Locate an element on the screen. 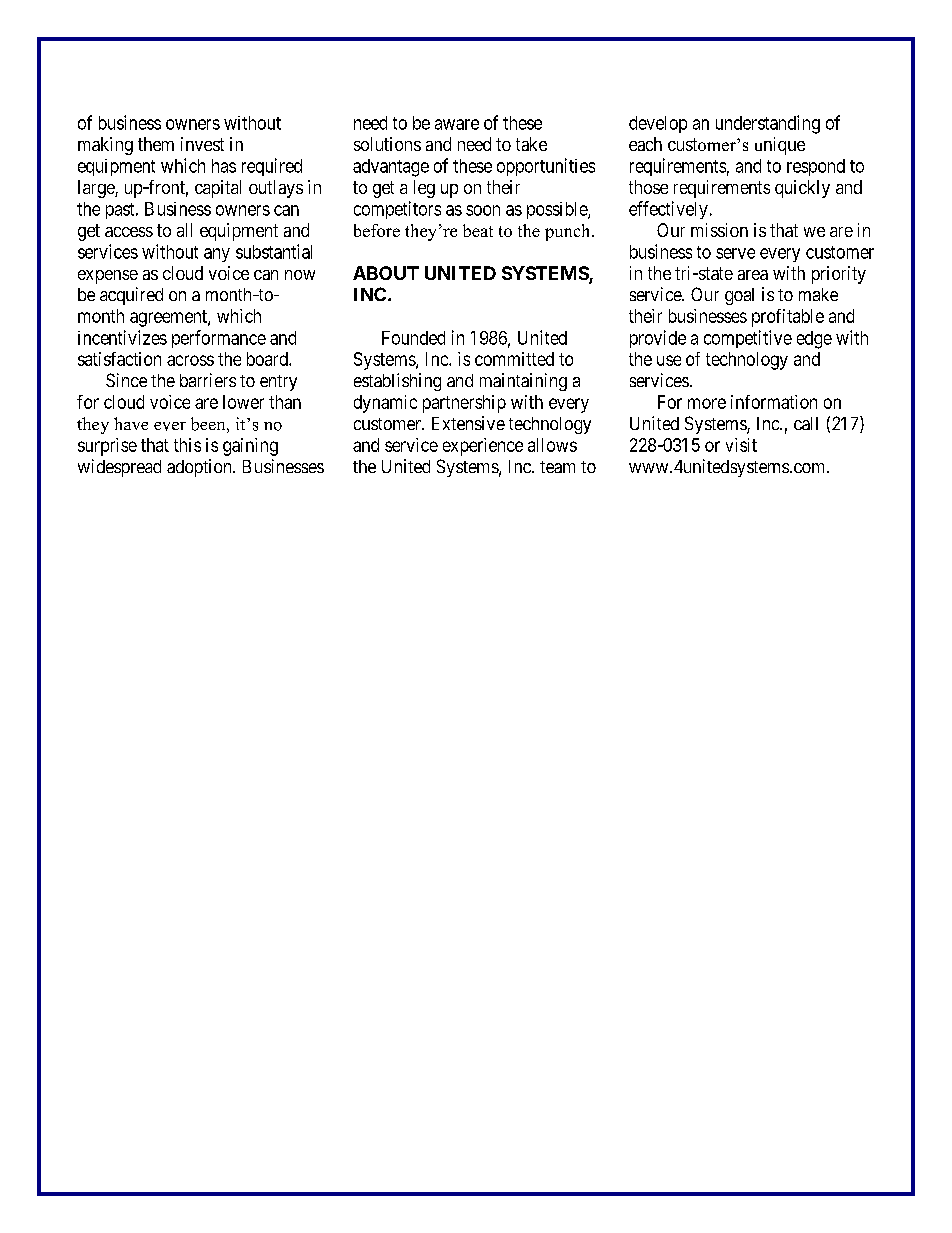  understanding is located at coordinates (768, 124).
